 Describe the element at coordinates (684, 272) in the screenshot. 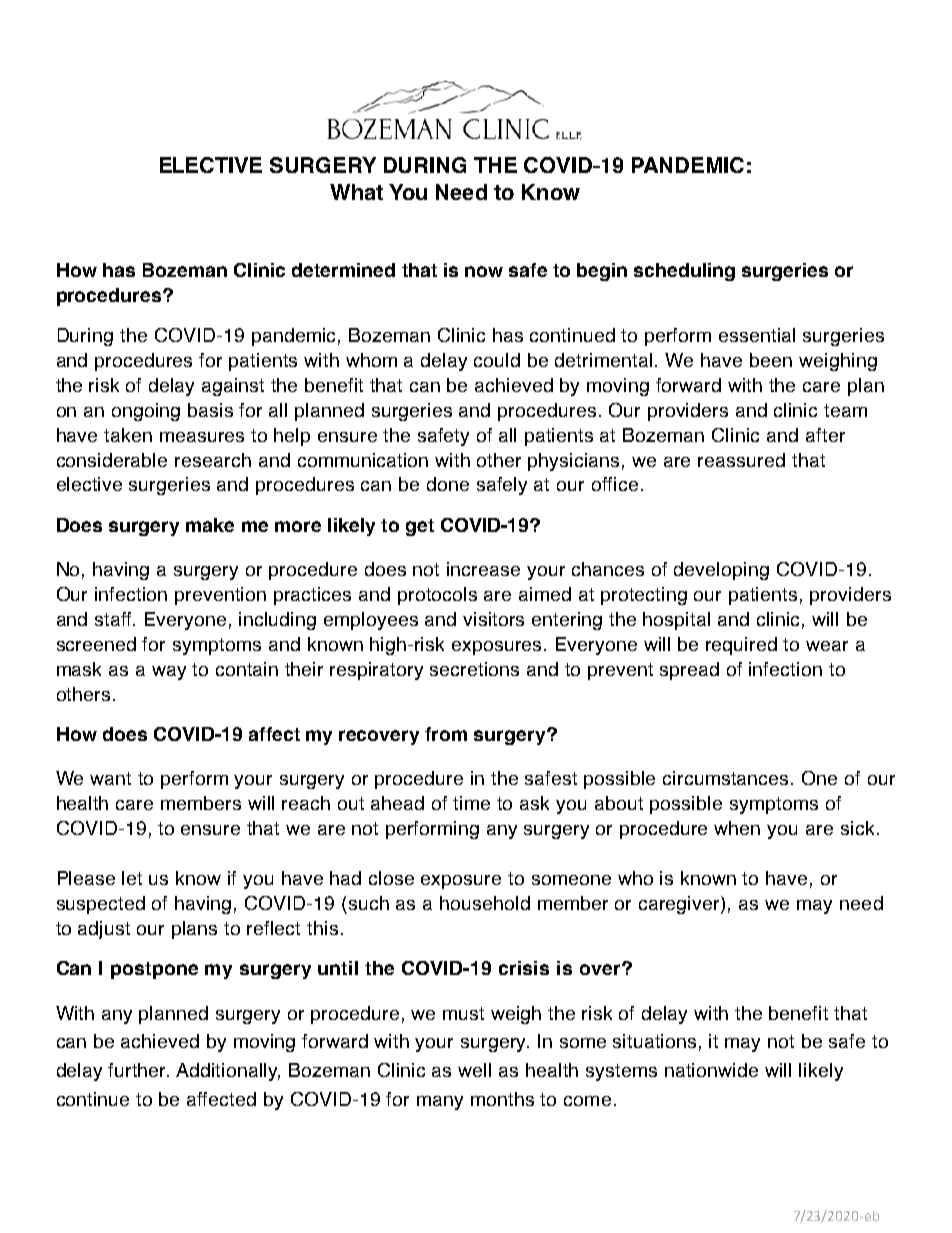

I see `scheduling` at that location.
